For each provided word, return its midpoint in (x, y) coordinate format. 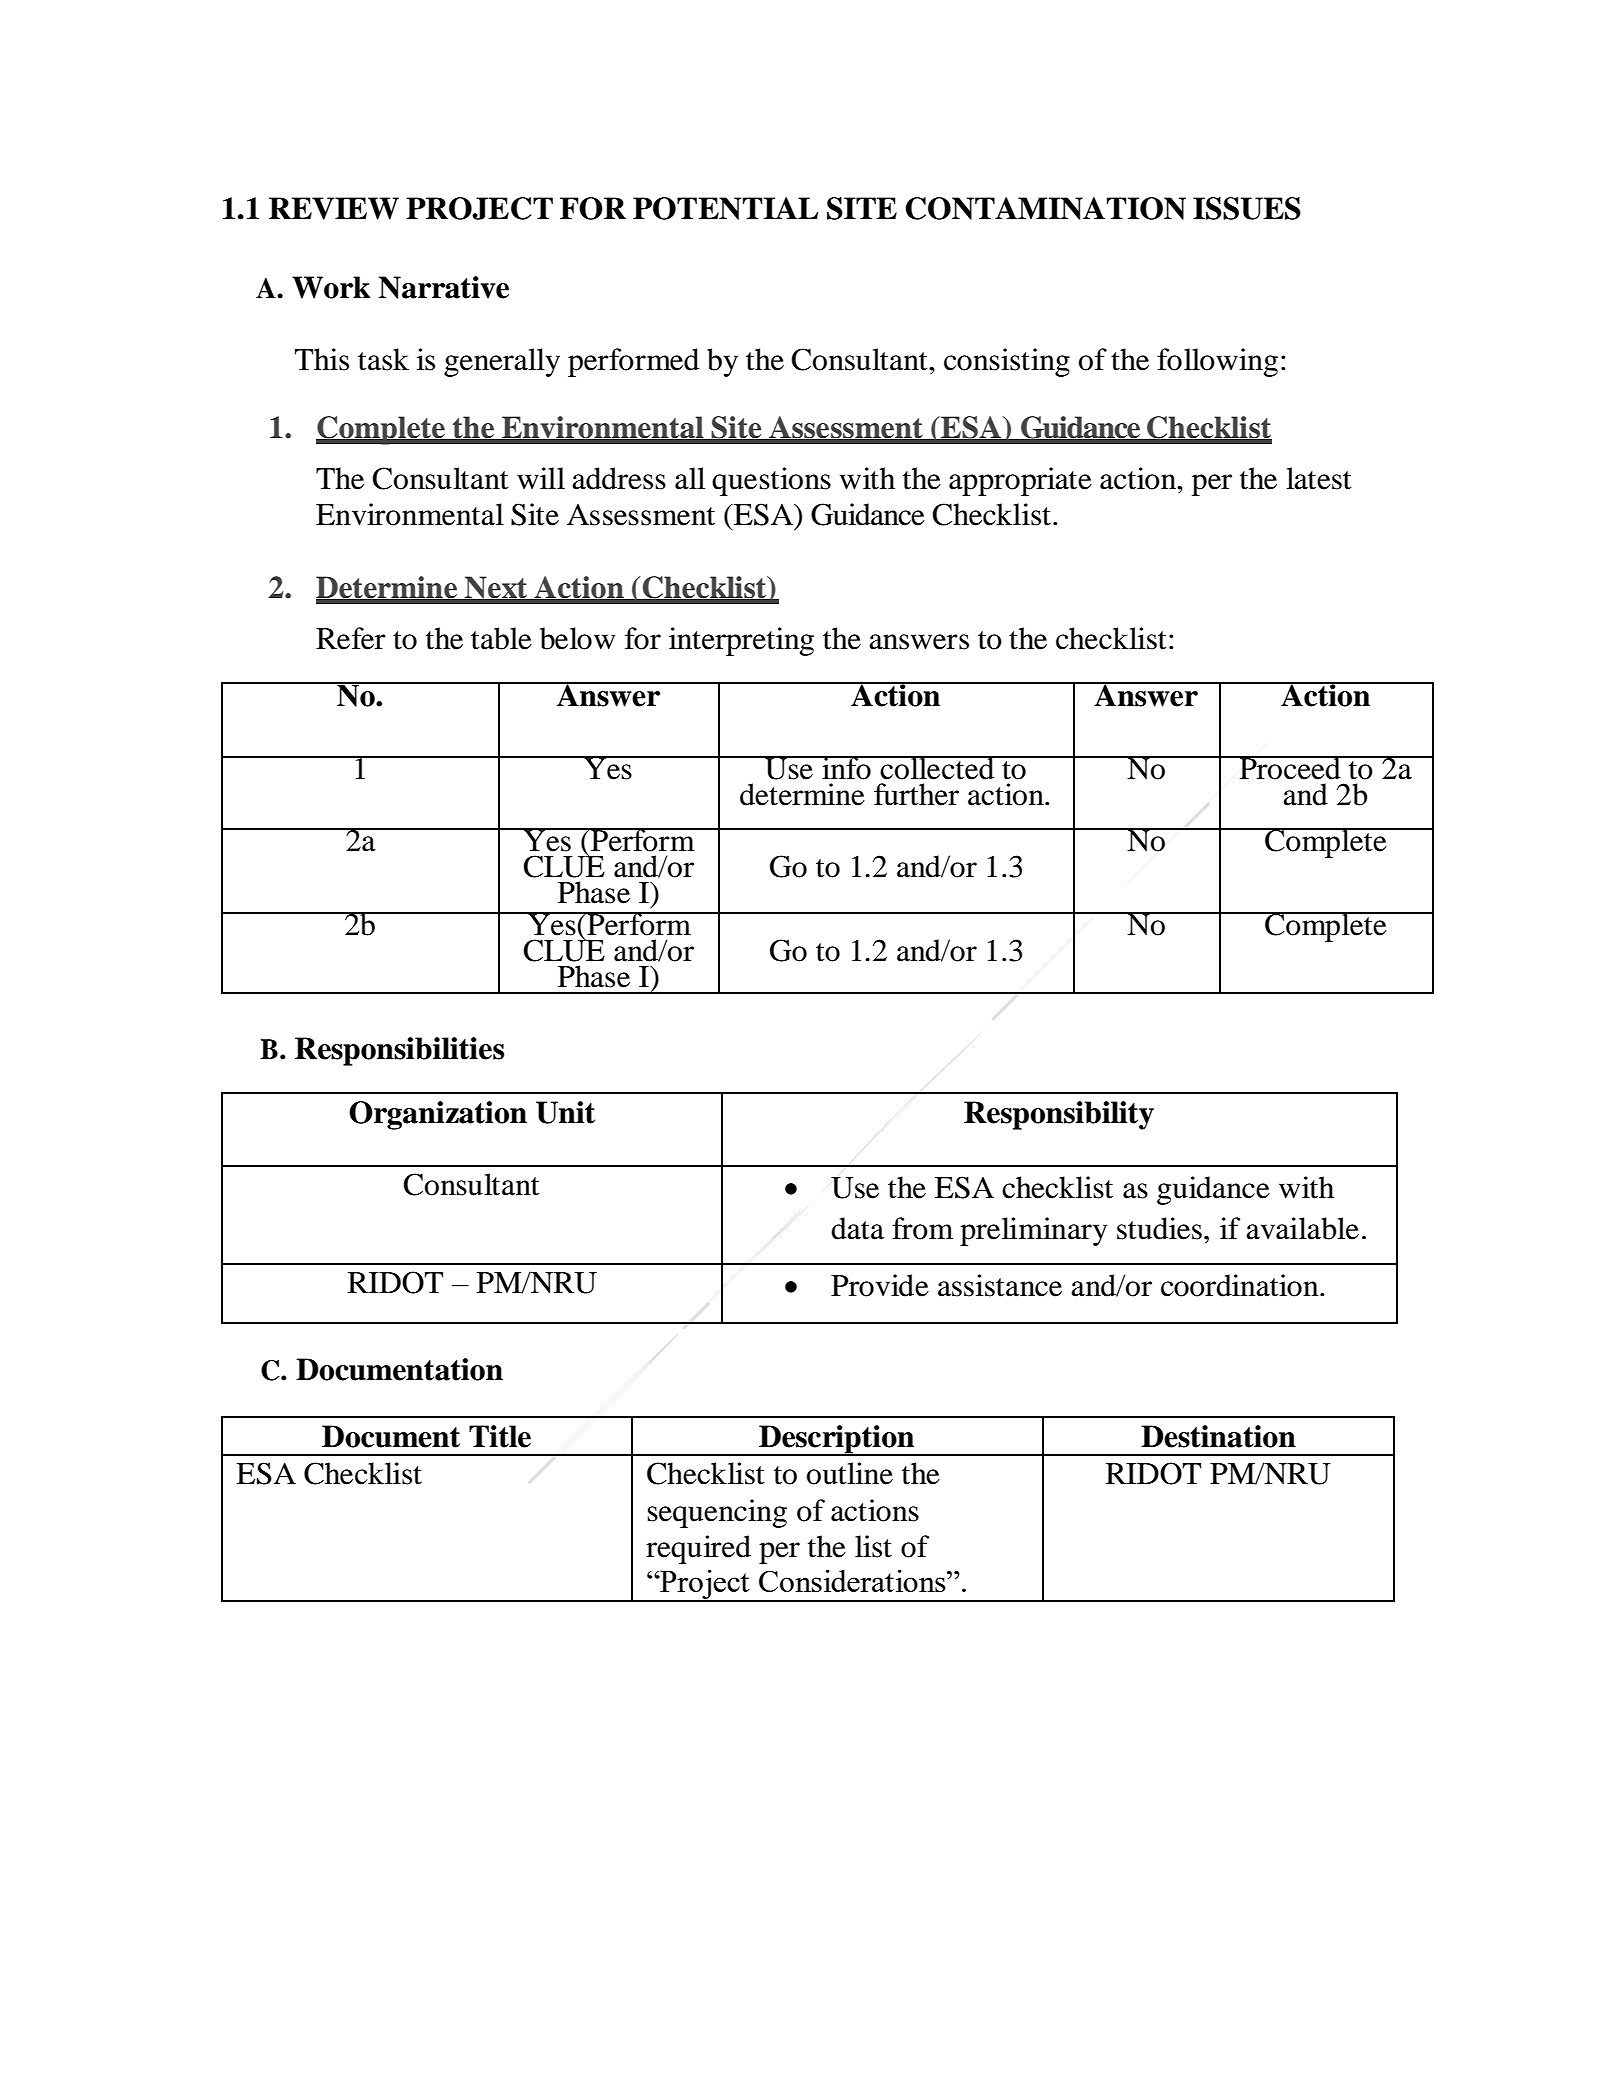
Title (500, 1436)
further (916, 794)
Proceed (1290, 768)
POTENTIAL (725, 208)
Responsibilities (399, 1051)
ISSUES (1247, 208)
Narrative (443, 287)
